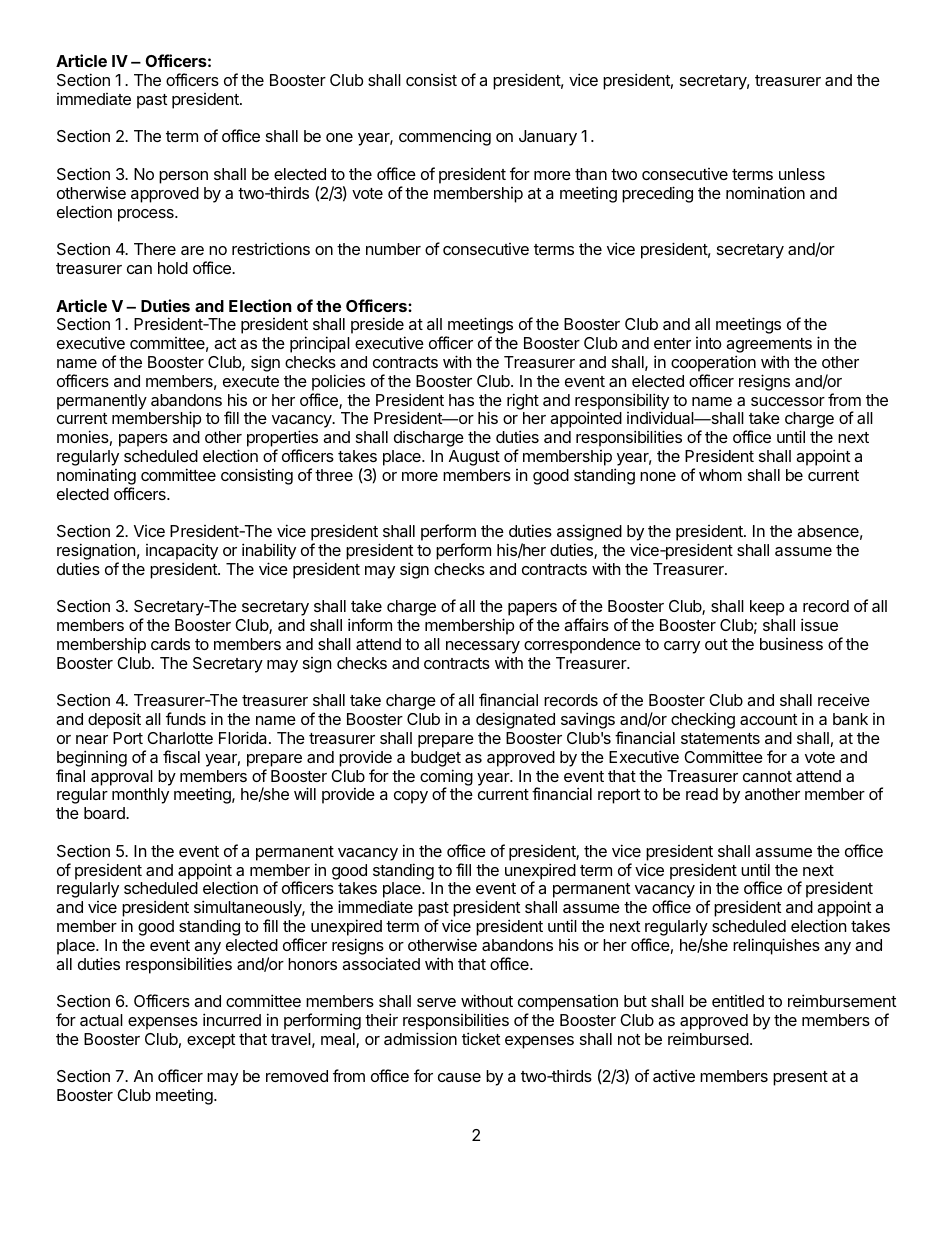 This screenshot has width=952, height=1233. Describe the element at coordinates (481, 1038) in the screenshot. I see `ticket` at that location.
